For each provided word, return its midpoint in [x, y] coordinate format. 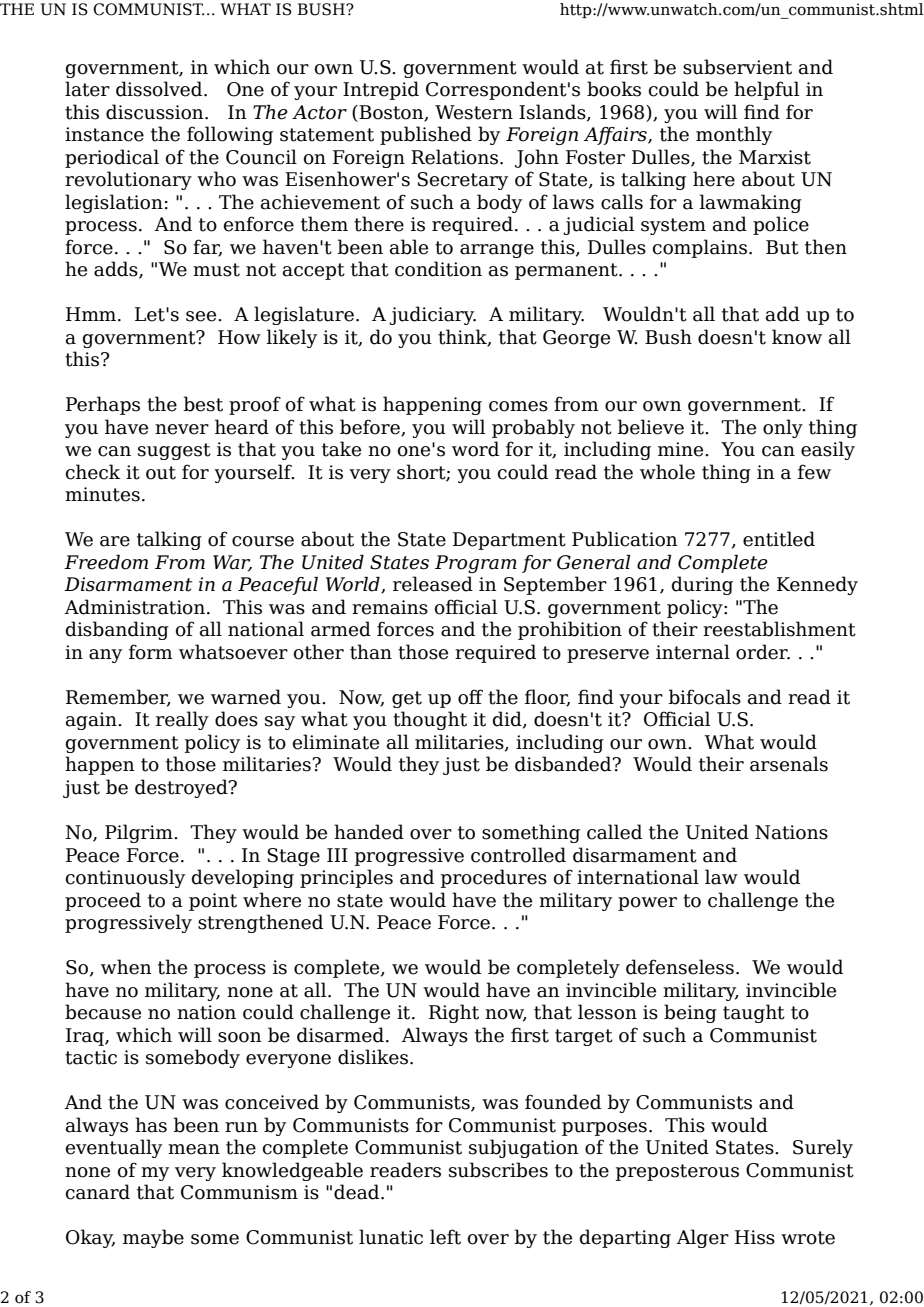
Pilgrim [140, 833]
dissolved [160, 89]
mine [682, 449]
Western [474, 112]
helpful [766, 90]
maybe [153, 1238]
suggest [174, 451]
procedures [494, 878]
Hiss [755, 1237]
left [445, 1237]
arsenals [789, 764]
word [475, 449]
